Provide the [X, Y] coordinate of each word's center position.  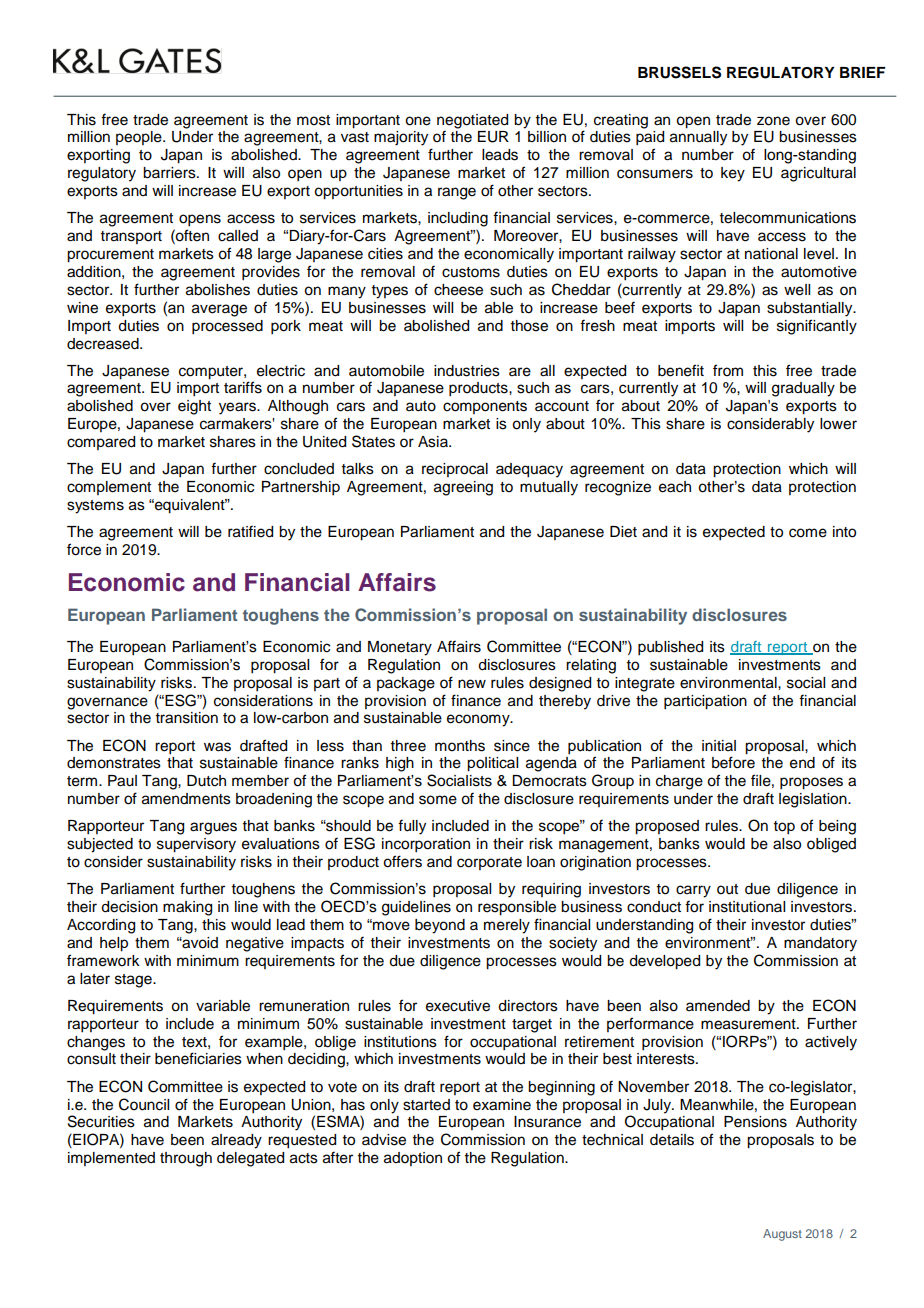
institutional [747, 907]
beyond [440, 926]
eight [194, 407]
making [187, 908]
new [472, 684]
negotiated [472, 122]
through [186, 1159]
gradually [803, 389]
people [140, 138]
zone [773, 121]
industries [467, 371]
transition [187, 718]
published [670, 648]
